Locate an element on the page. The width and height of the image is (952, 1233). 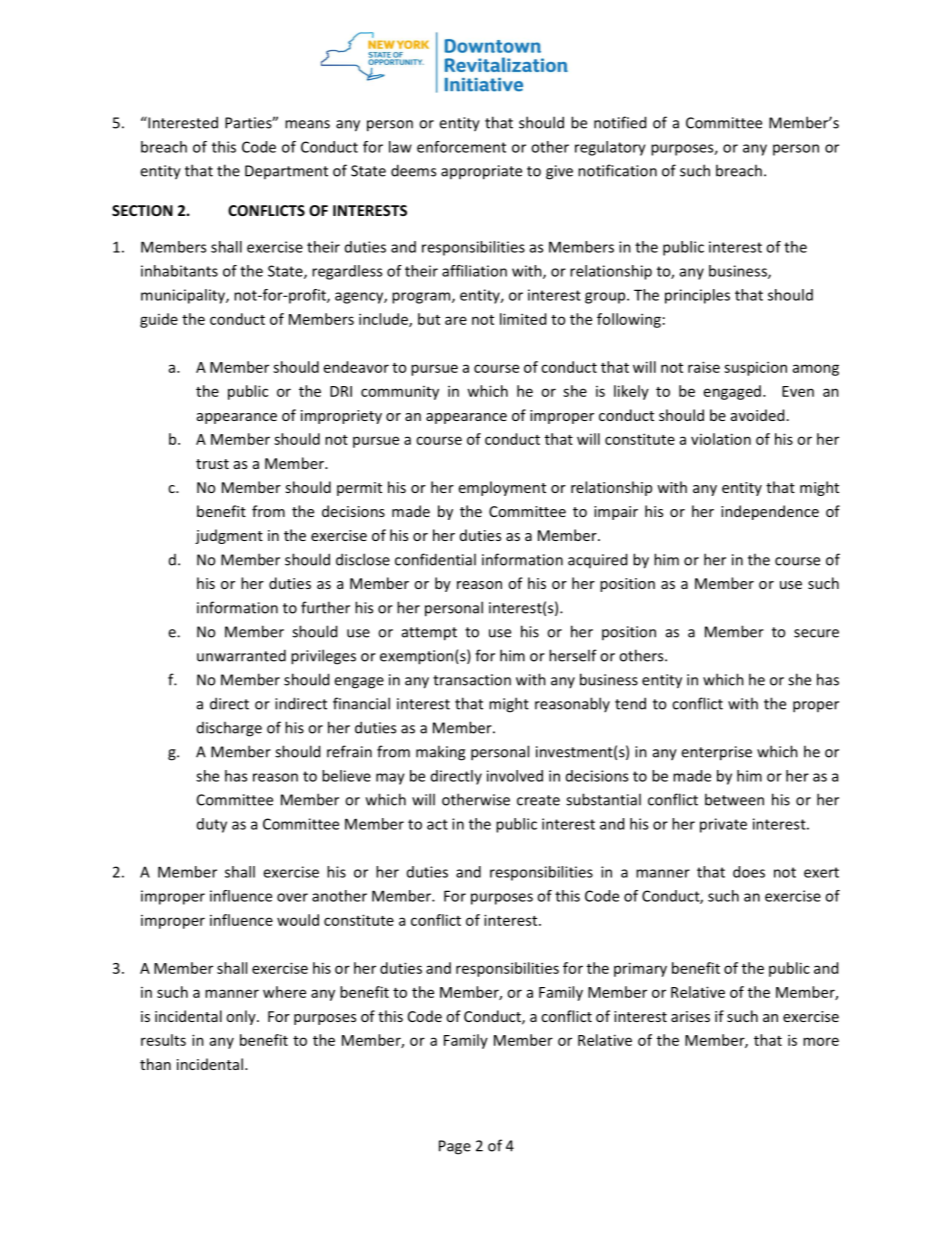
trust is located at coordinates (212, 464).
